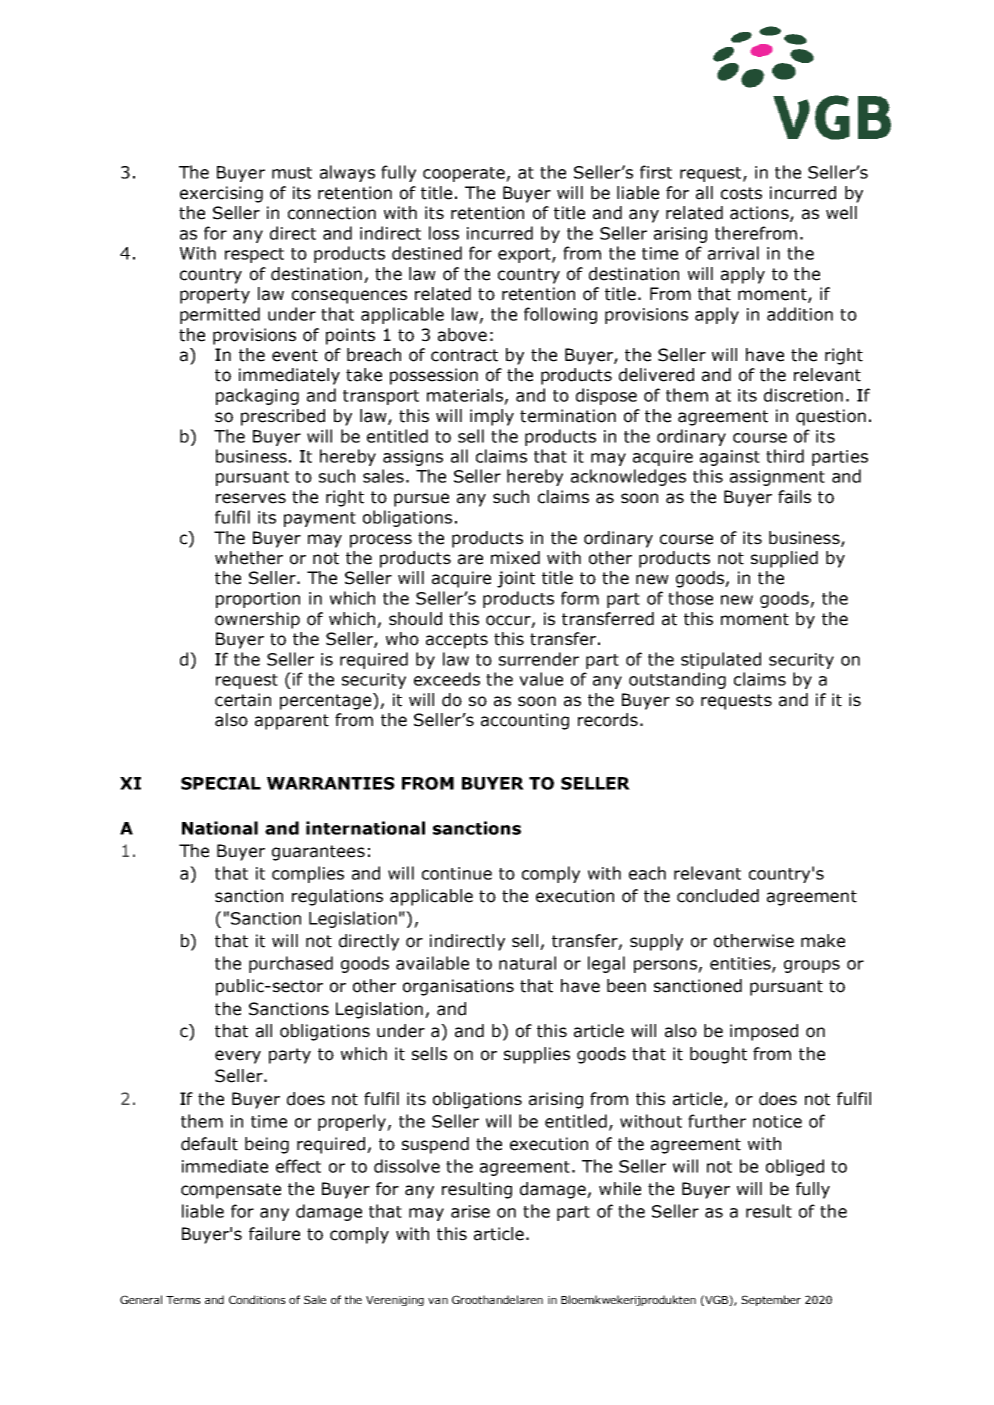 This document has width=994, height=1405. Describe the element at coordinates (238, 1057) in the document. I see `every` at that location.
